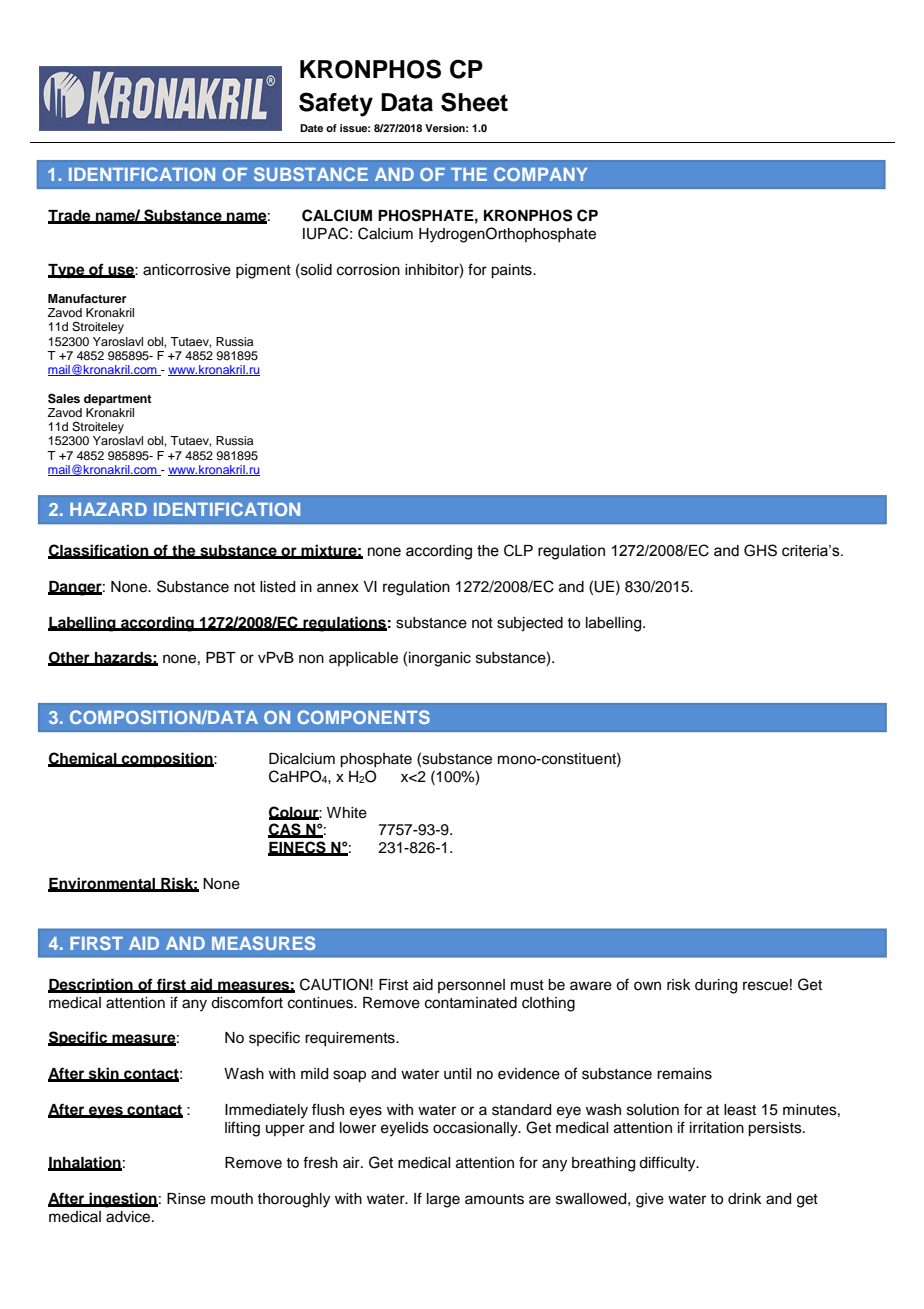 Image resolution: width=924 pixels, height=1309 pixels. I want to click on during, so click(716, 986).
